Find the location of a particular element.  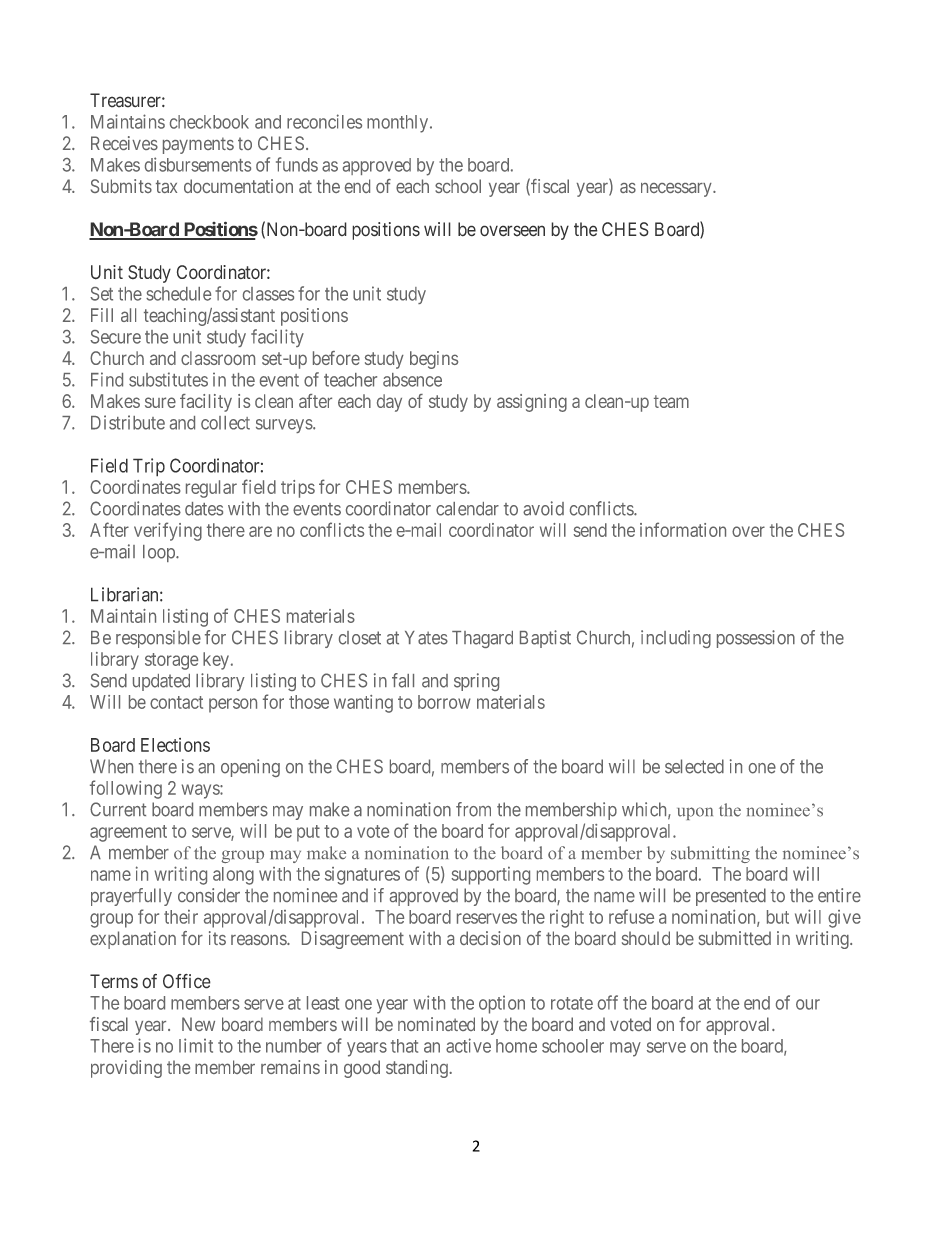

Elections is located at coordinates (175, 745).
